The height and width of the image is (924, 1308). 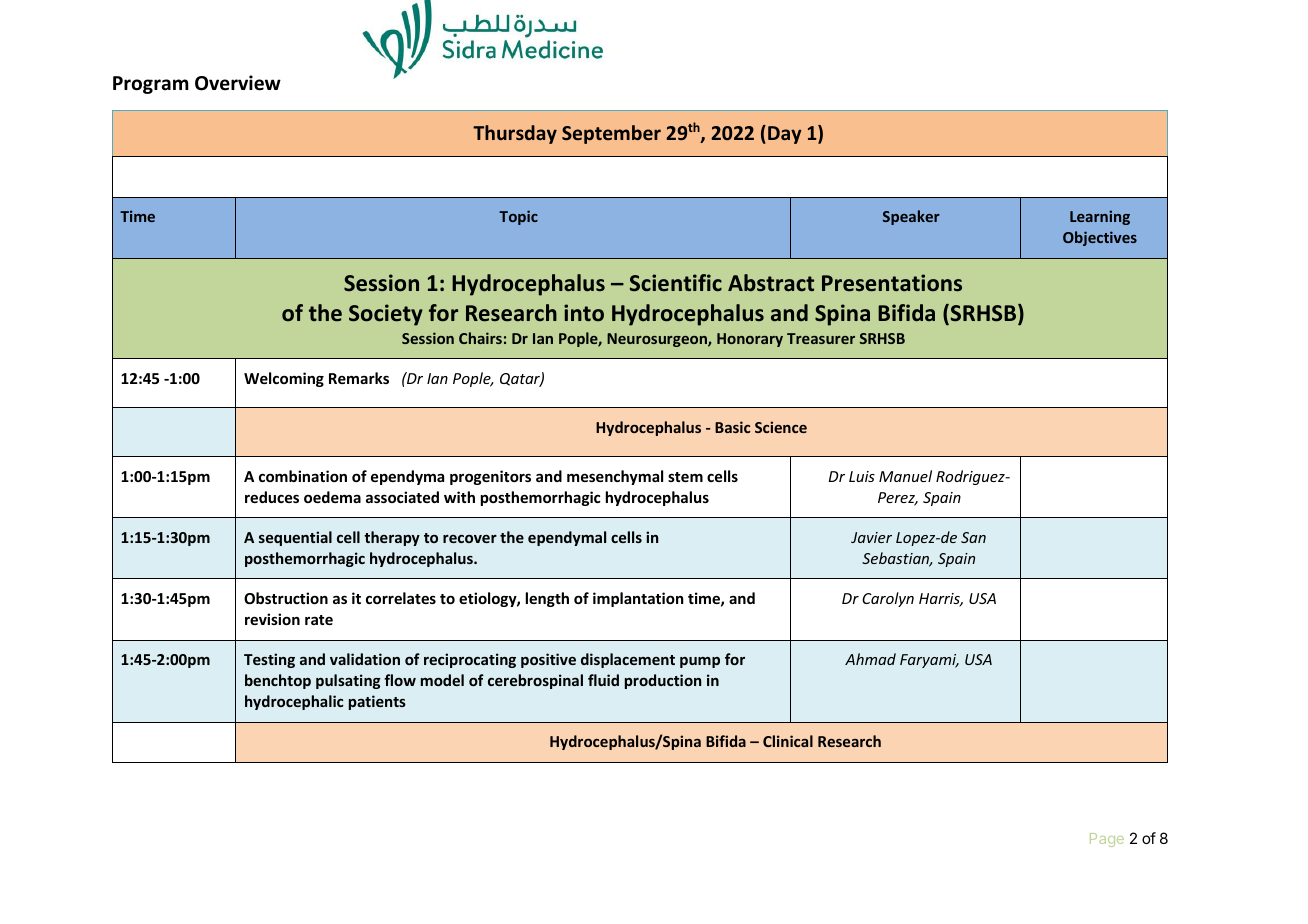 What do you see at coordinates (870, 659) in the image?
I see `Ahmad` at bounding box center [870, 659].
